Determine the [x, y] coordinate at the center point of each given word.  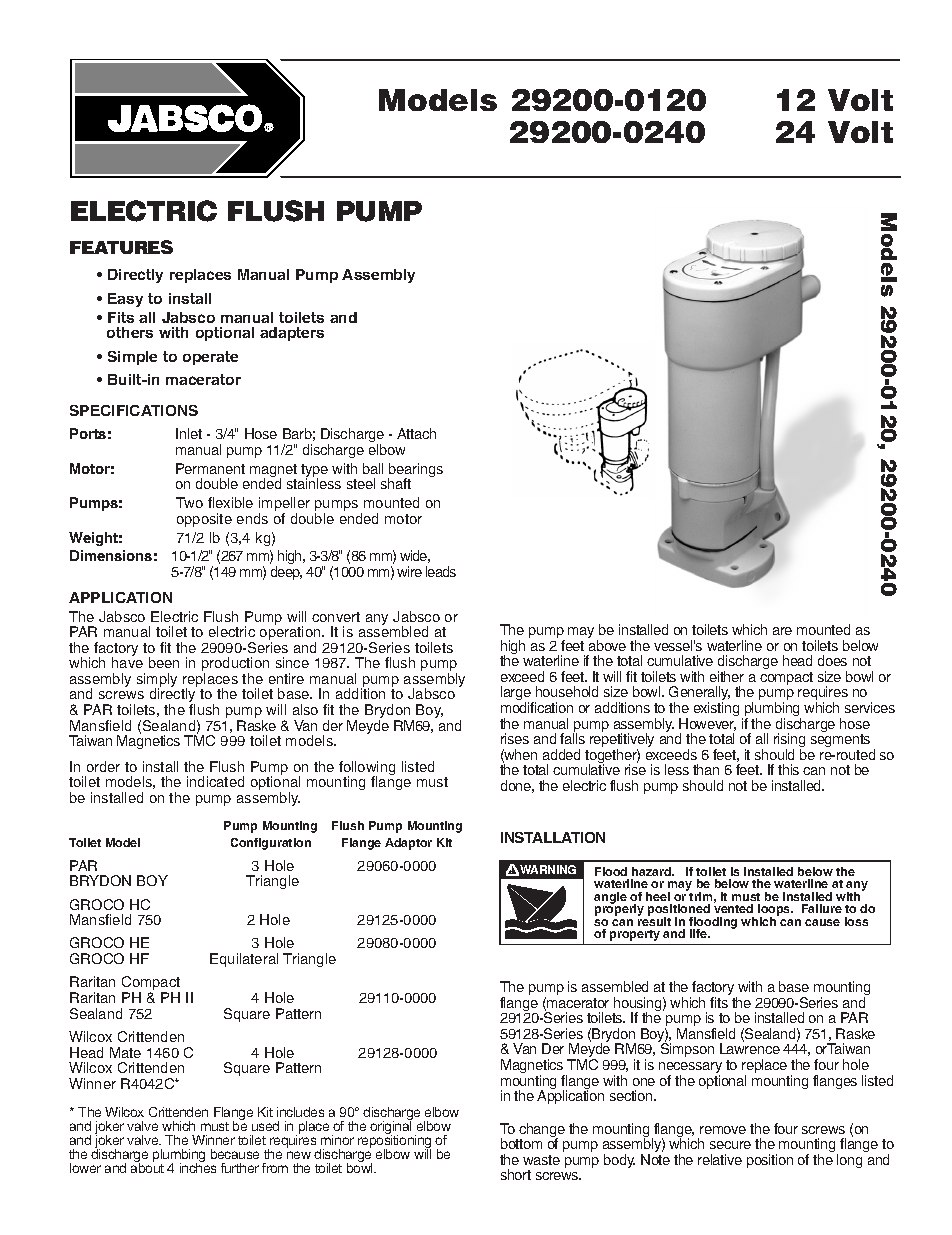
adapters [292, 334]
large [517, 695]
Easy [125, 300]
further [240, 1168]
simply [157, 681]
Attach [416, 433]
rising [789, 741]
